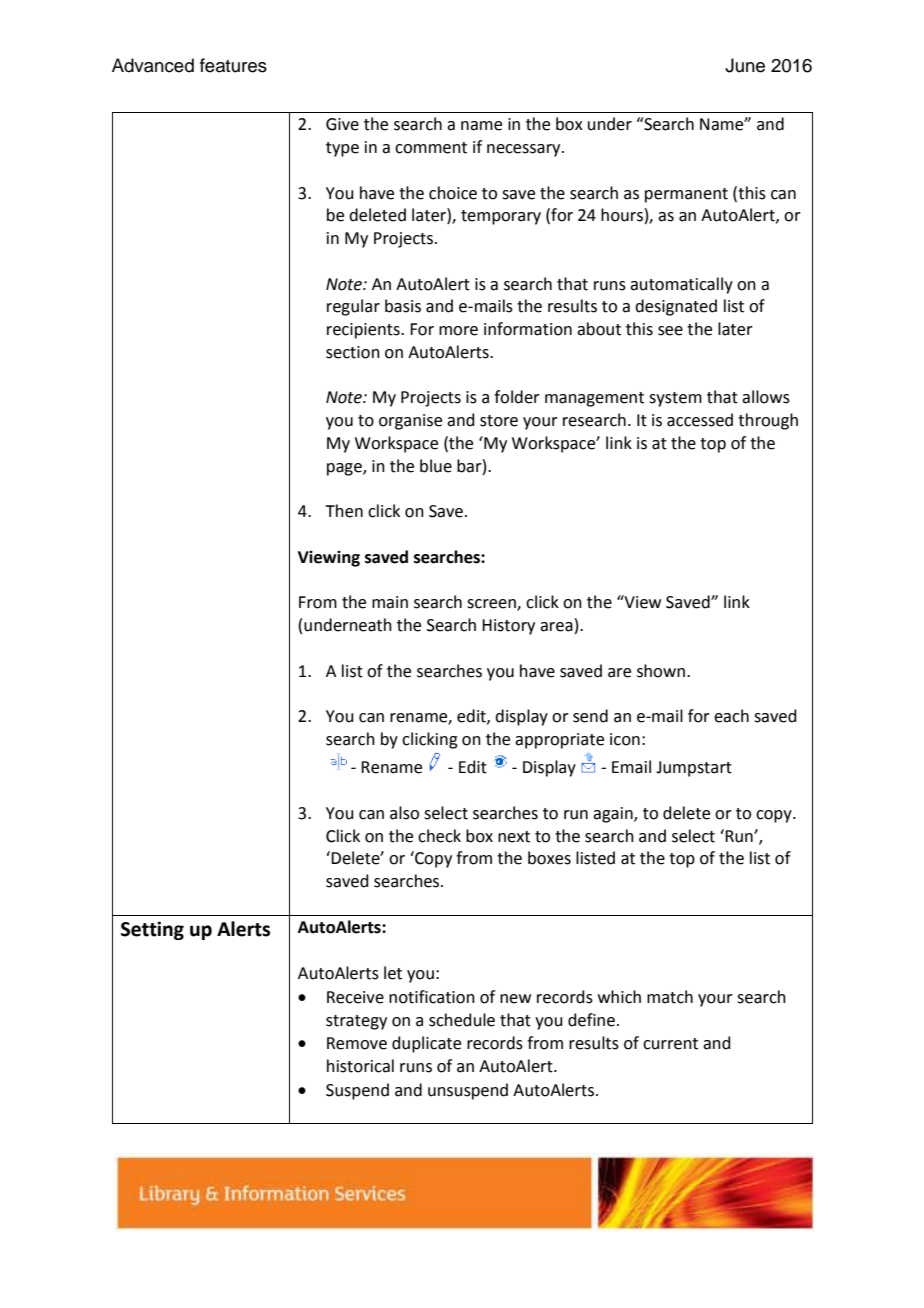 This page has height=1308, width=924. Describe the element at coordinates (233, 65) in the page. I see `features` at that location.
